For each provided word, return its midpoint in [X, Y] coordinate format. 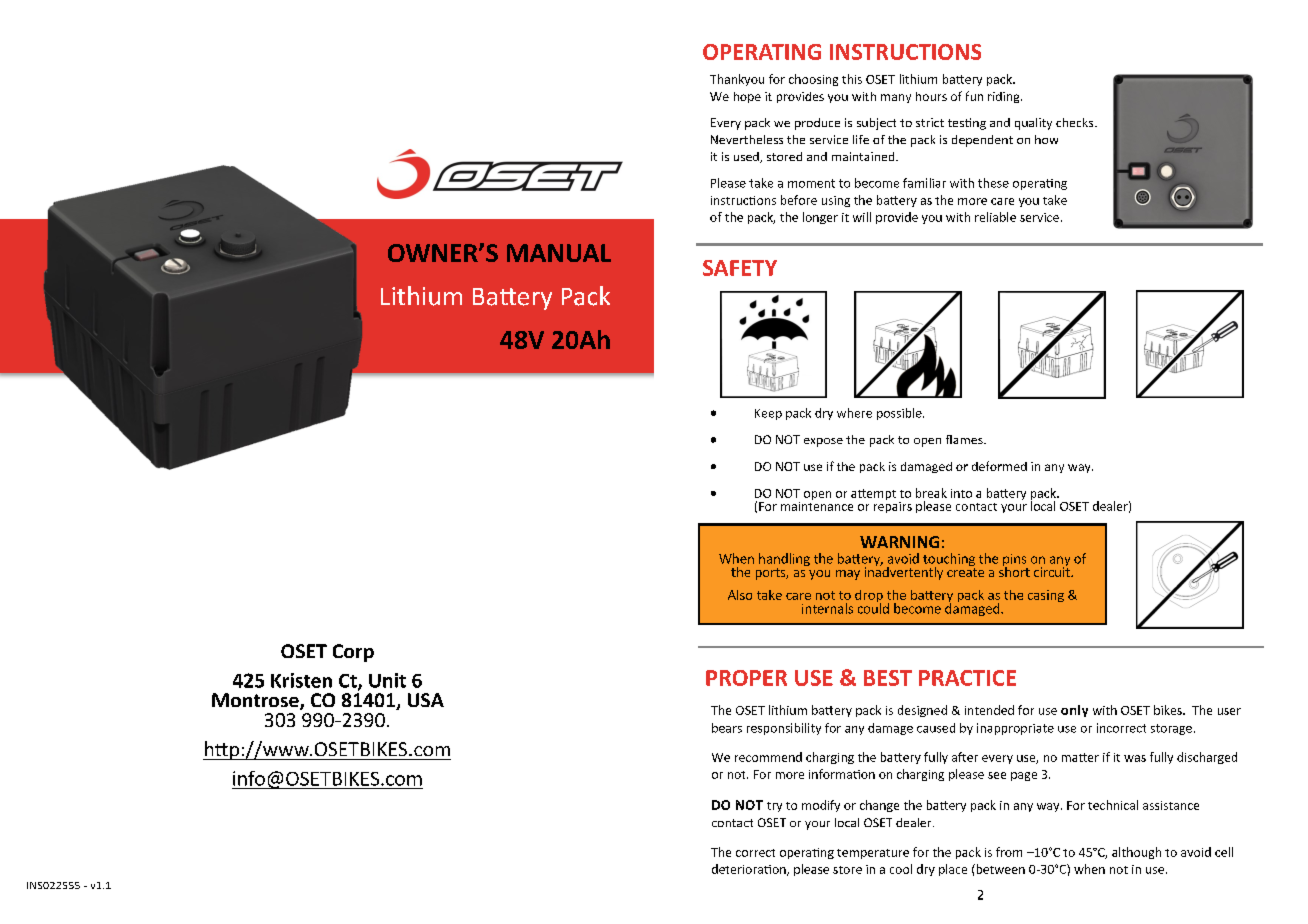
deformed [999, 466]
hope [747, 97]
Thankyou [737, 80]
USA [426, 700]
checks [1076, 122]
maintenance [817, 505]
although [1136, 853]
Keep [768, 414]
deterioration [750, 870]
